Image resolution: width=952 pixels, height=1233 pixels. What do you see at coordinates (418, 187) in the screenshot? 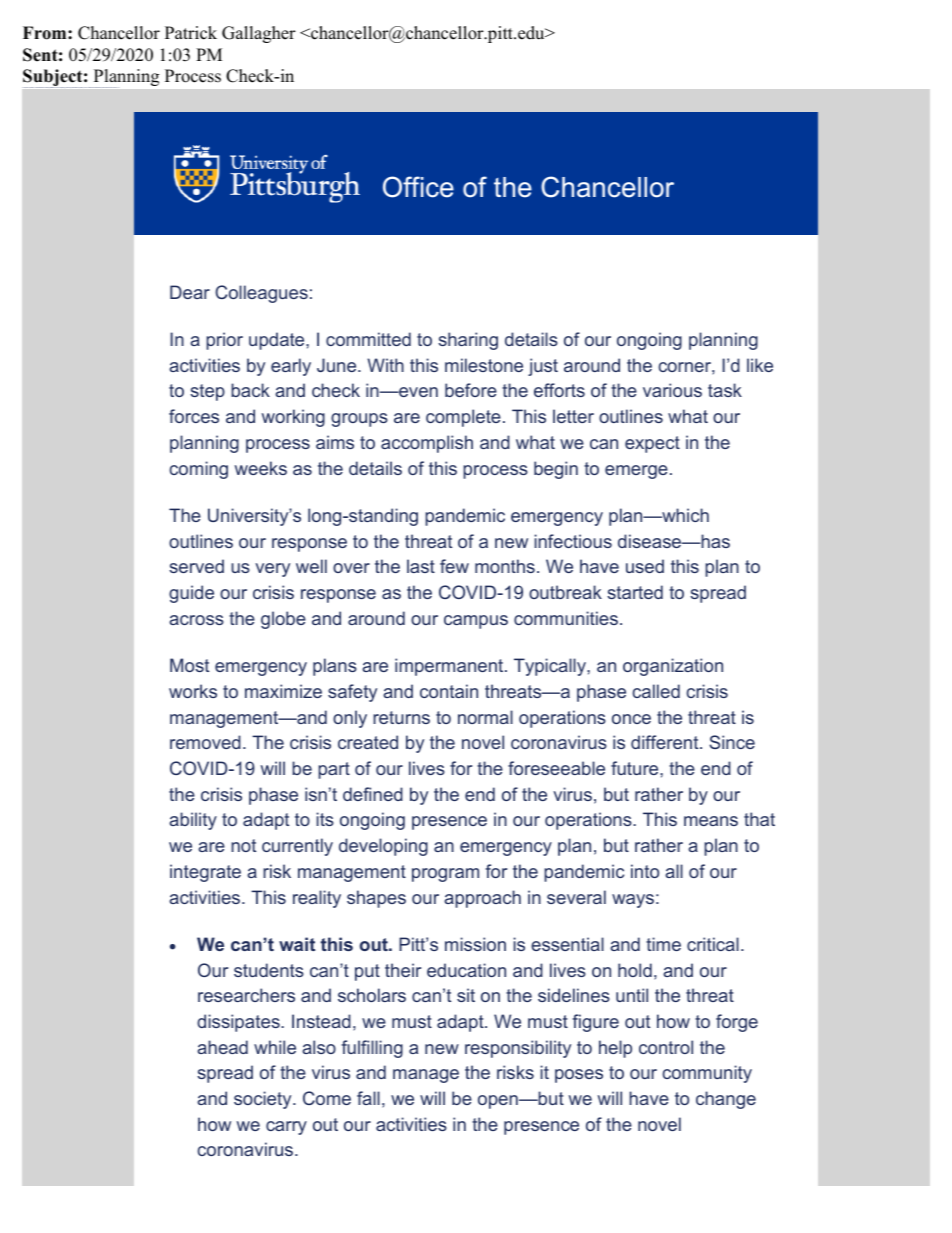
I see `Office` at bounding box center [418, 187].
